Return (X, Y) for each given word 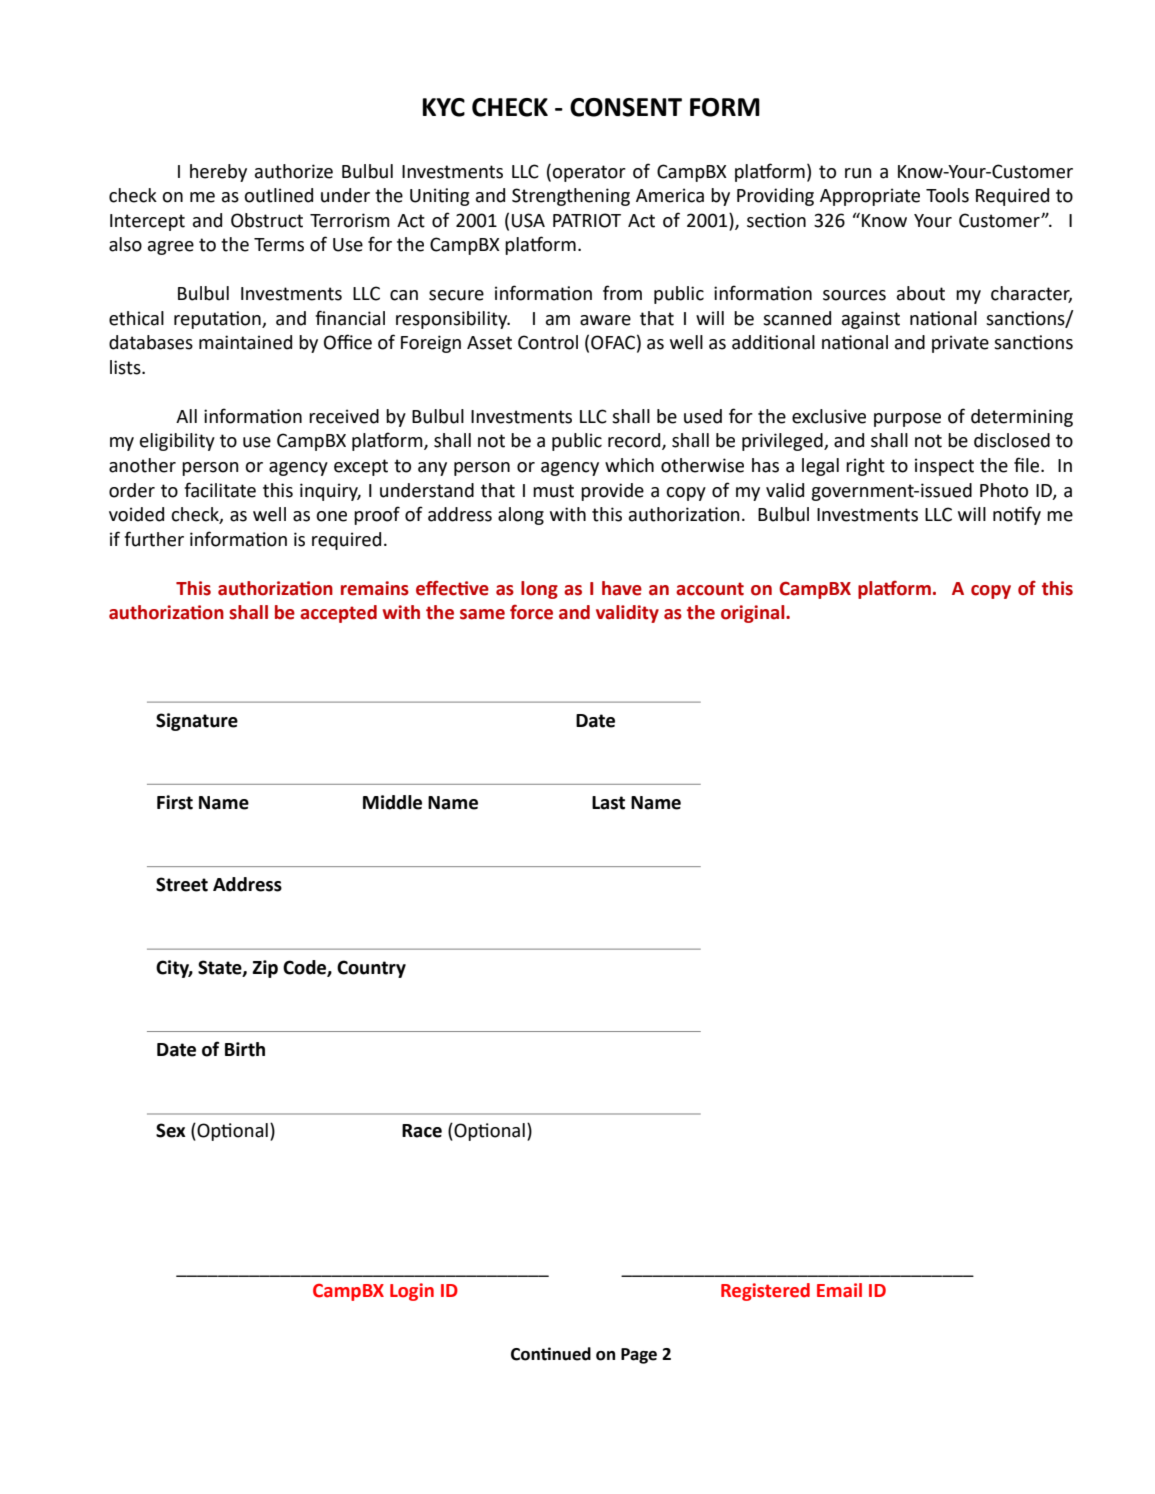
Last (608, 803)
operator (589, 173)
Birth (245, 1049)
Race (422, 1131)
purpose (907, 420)
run (858, 173)
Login (412, 1292)
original (754, 614)
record (635, 441)
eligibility (177, 442)
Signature (197, 722)
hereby (218, 173)
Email (839, 1290)
